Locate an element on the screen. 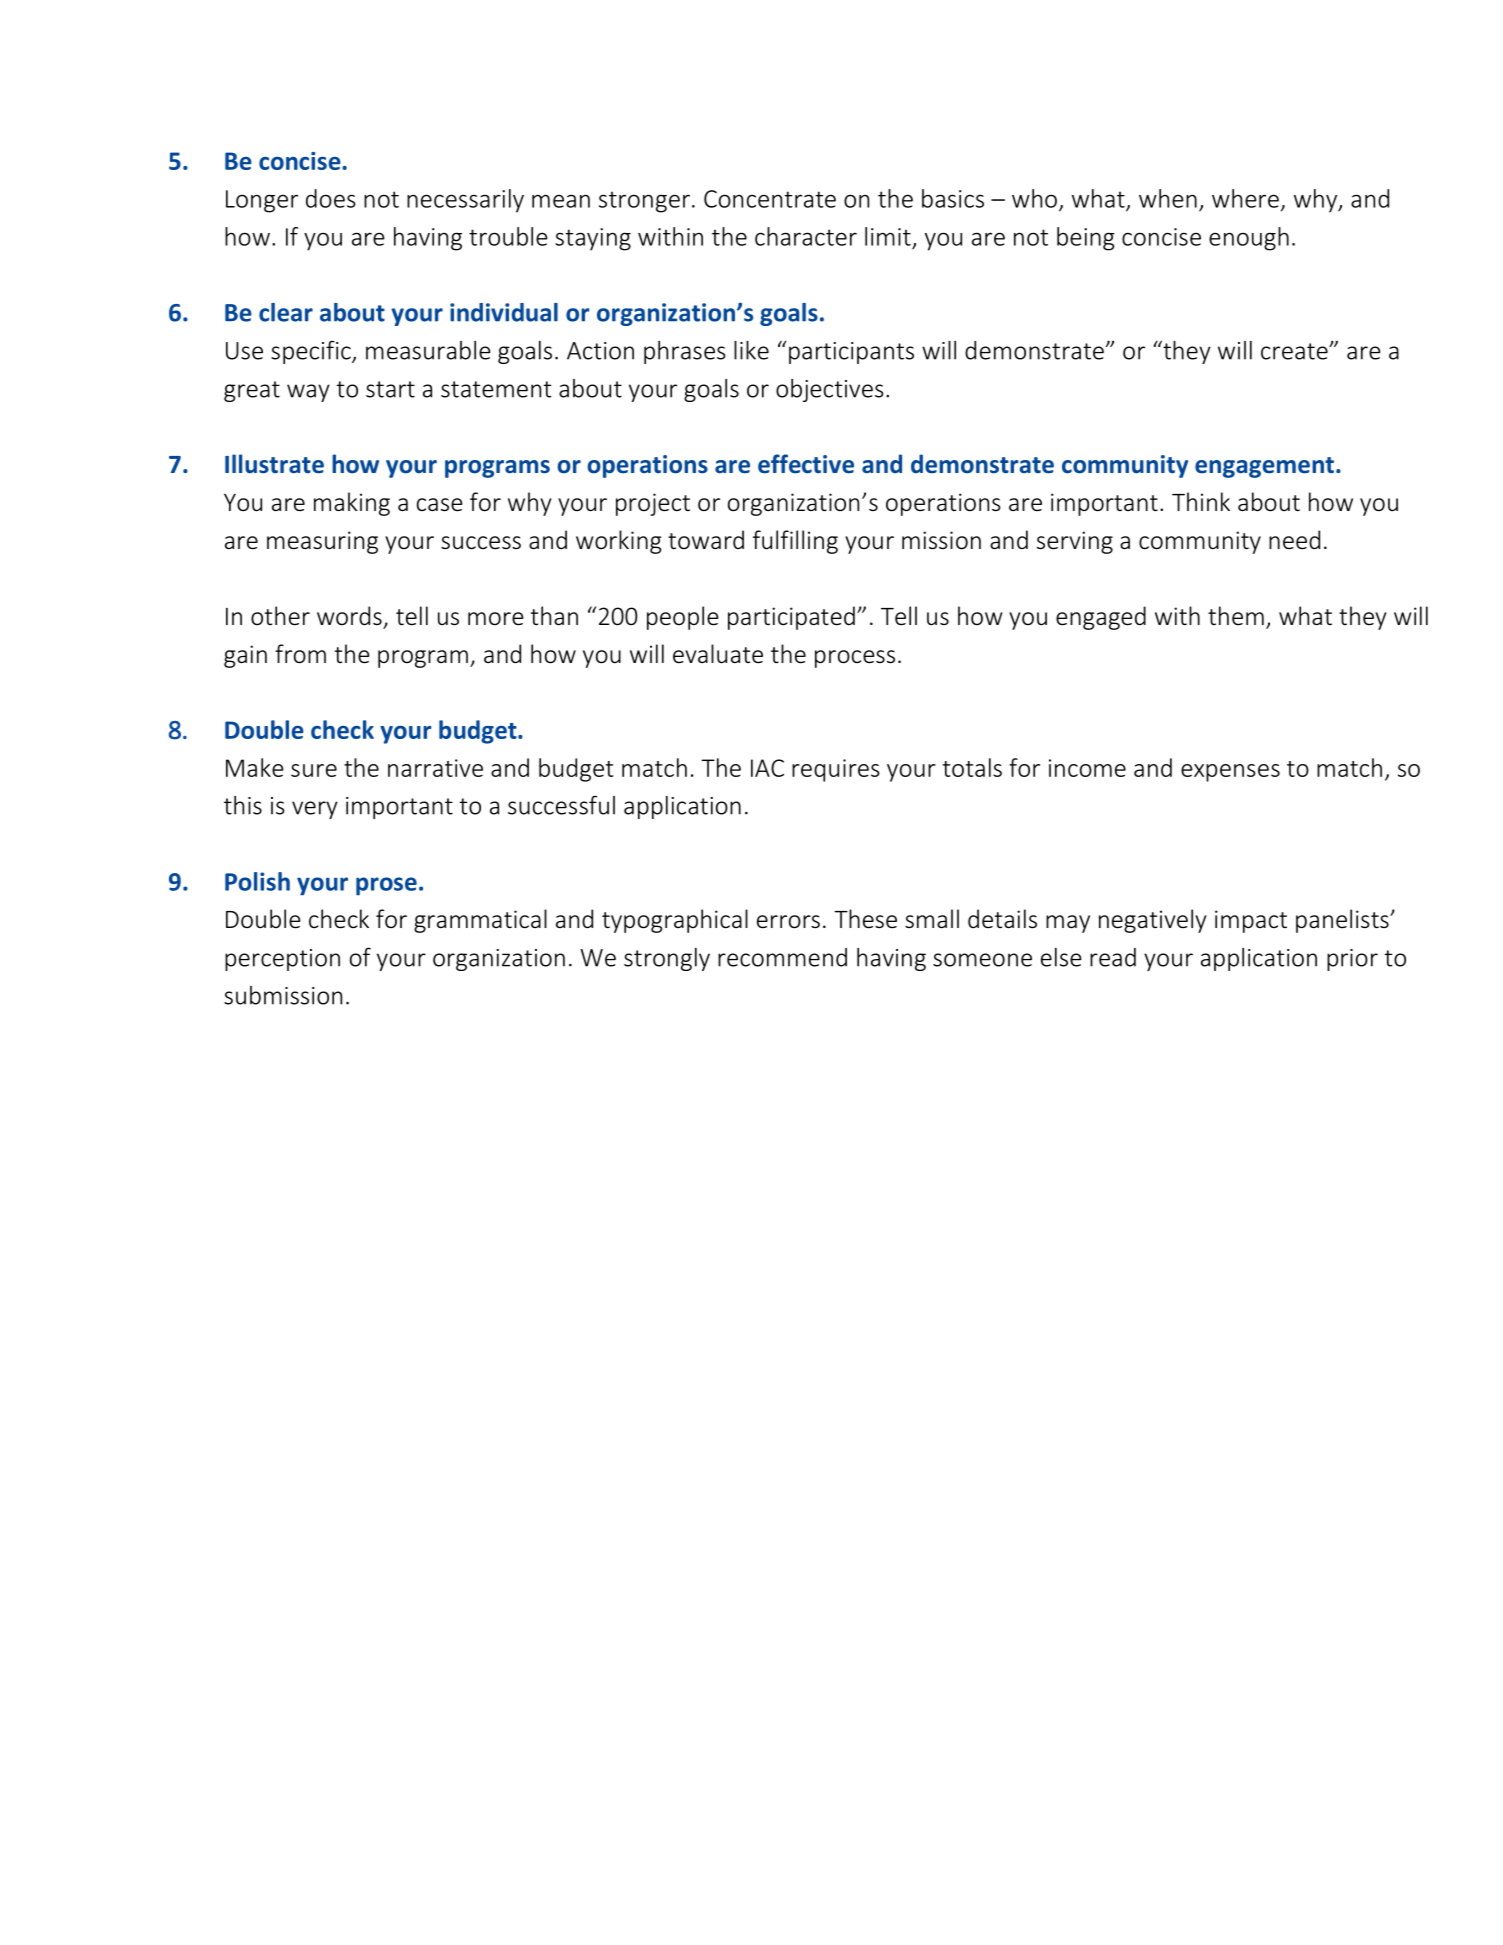 The image size is (1503, 1945). words is located at coordinates (349, 615).
